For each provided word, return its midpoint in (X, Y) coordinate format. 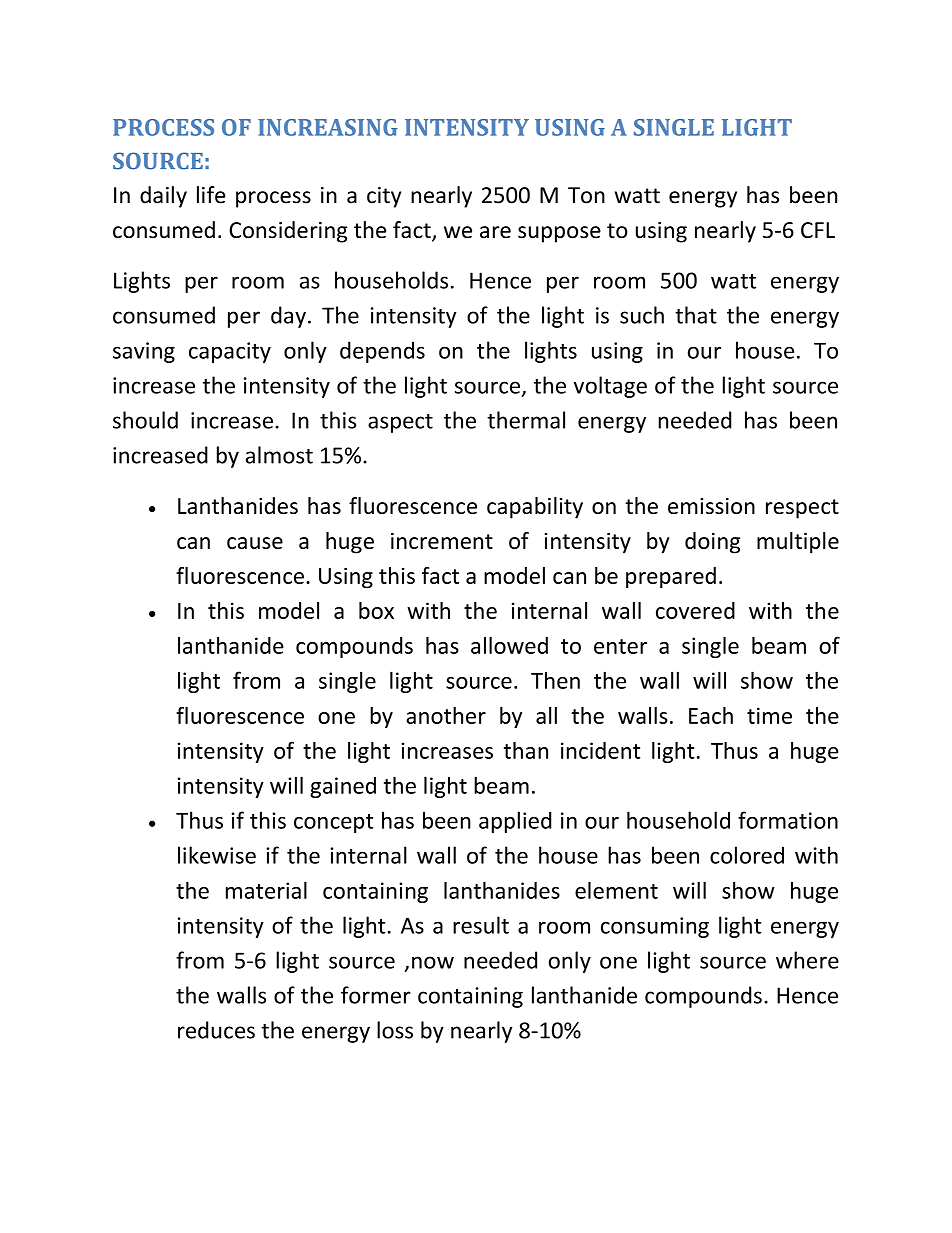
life (211, 195)
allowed (509, 645)
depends (382, 352)
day (288, 317)
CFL (818, 230)
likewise (217, 855)
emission (711, 506)
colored (747, 855)
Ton (586, 195)
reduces (216, 1030)
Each (711, 715)
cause (255, 543)
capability (535, 508)
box (376, 610)
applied (515, 822)
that (696, 315)
